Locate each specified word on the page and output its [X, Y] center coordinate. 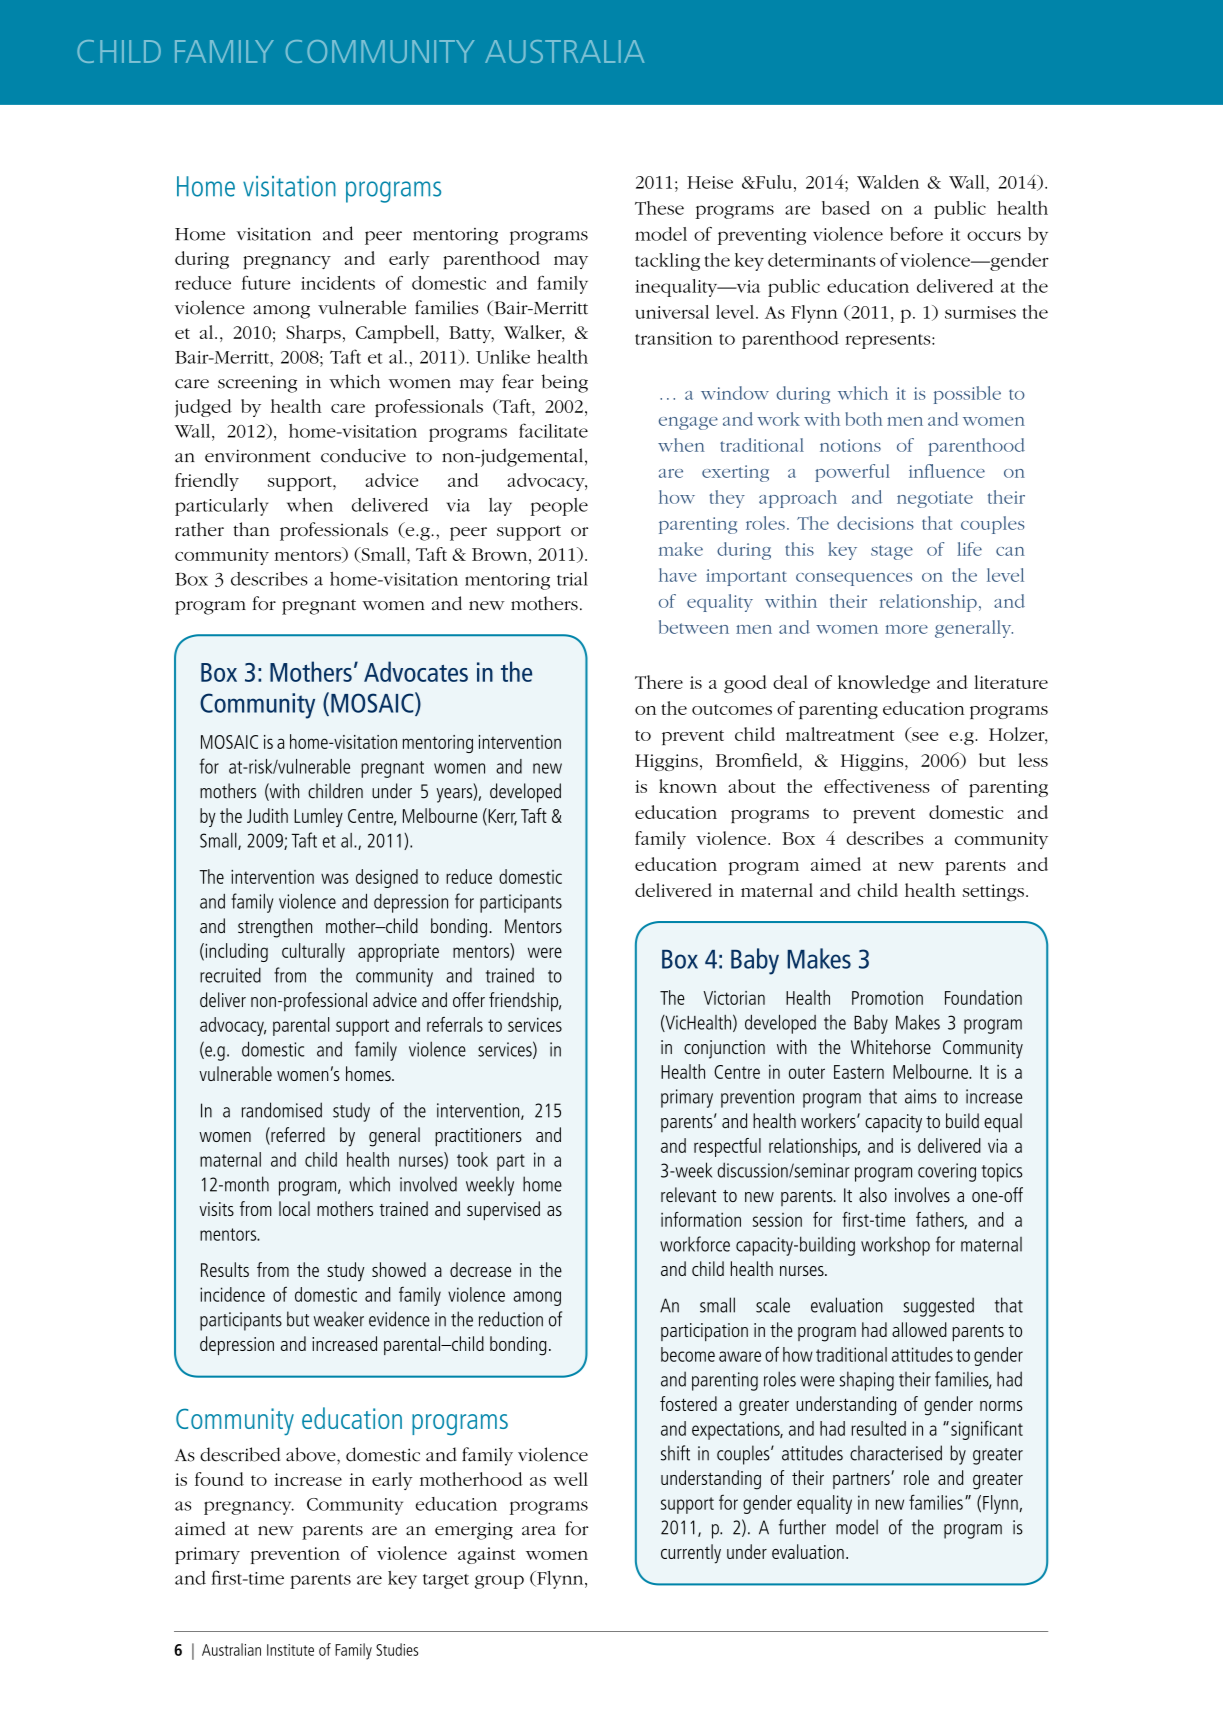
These [659, 208]
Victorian [734, 998]
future [266, 282]
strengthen [275, 928]
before [916, 234]
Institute [290, 1650]
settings [993, 892]
